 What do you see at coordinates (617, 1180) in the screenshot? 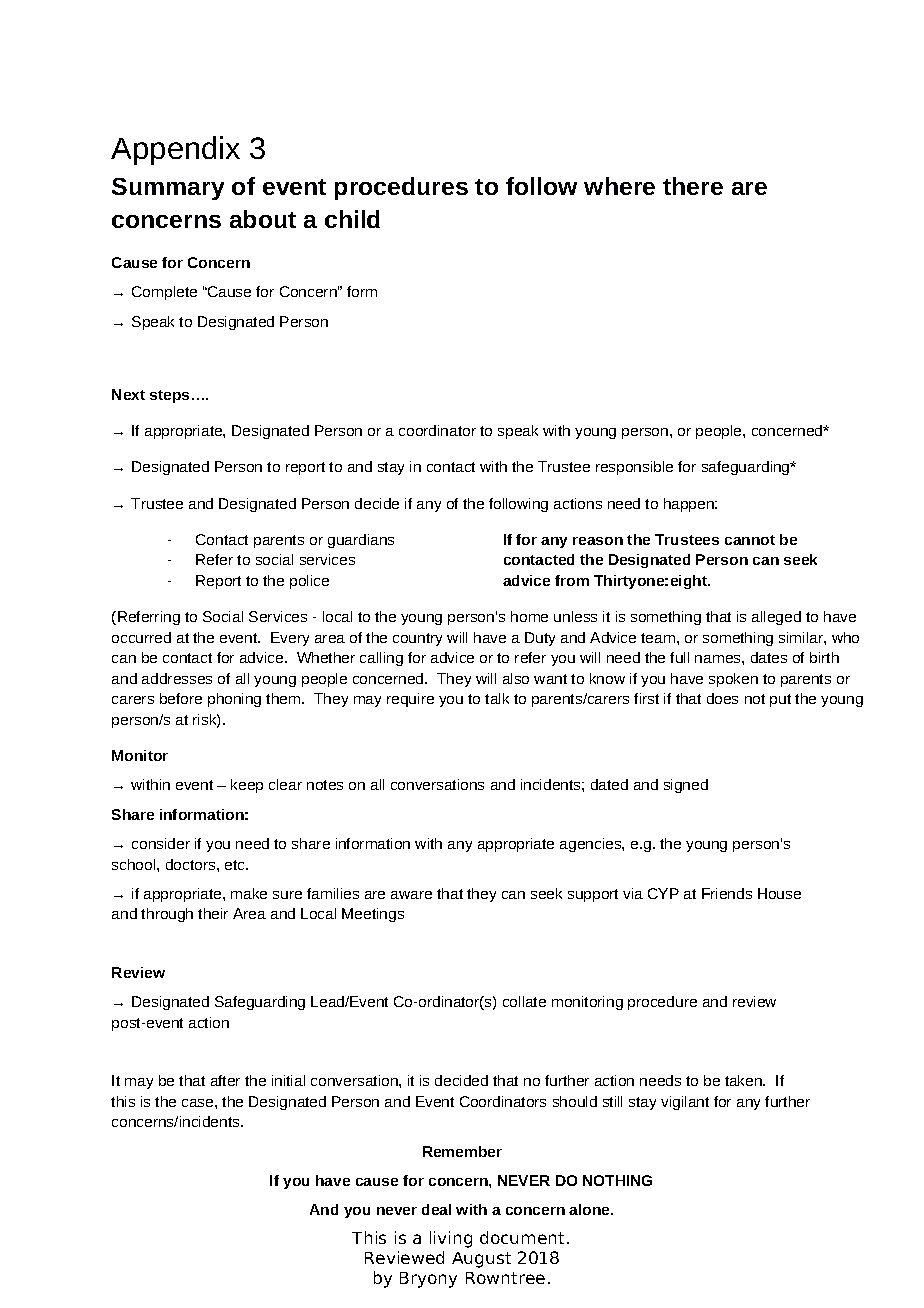
I see `NOTHING` at bounding box center [617, 1180].
